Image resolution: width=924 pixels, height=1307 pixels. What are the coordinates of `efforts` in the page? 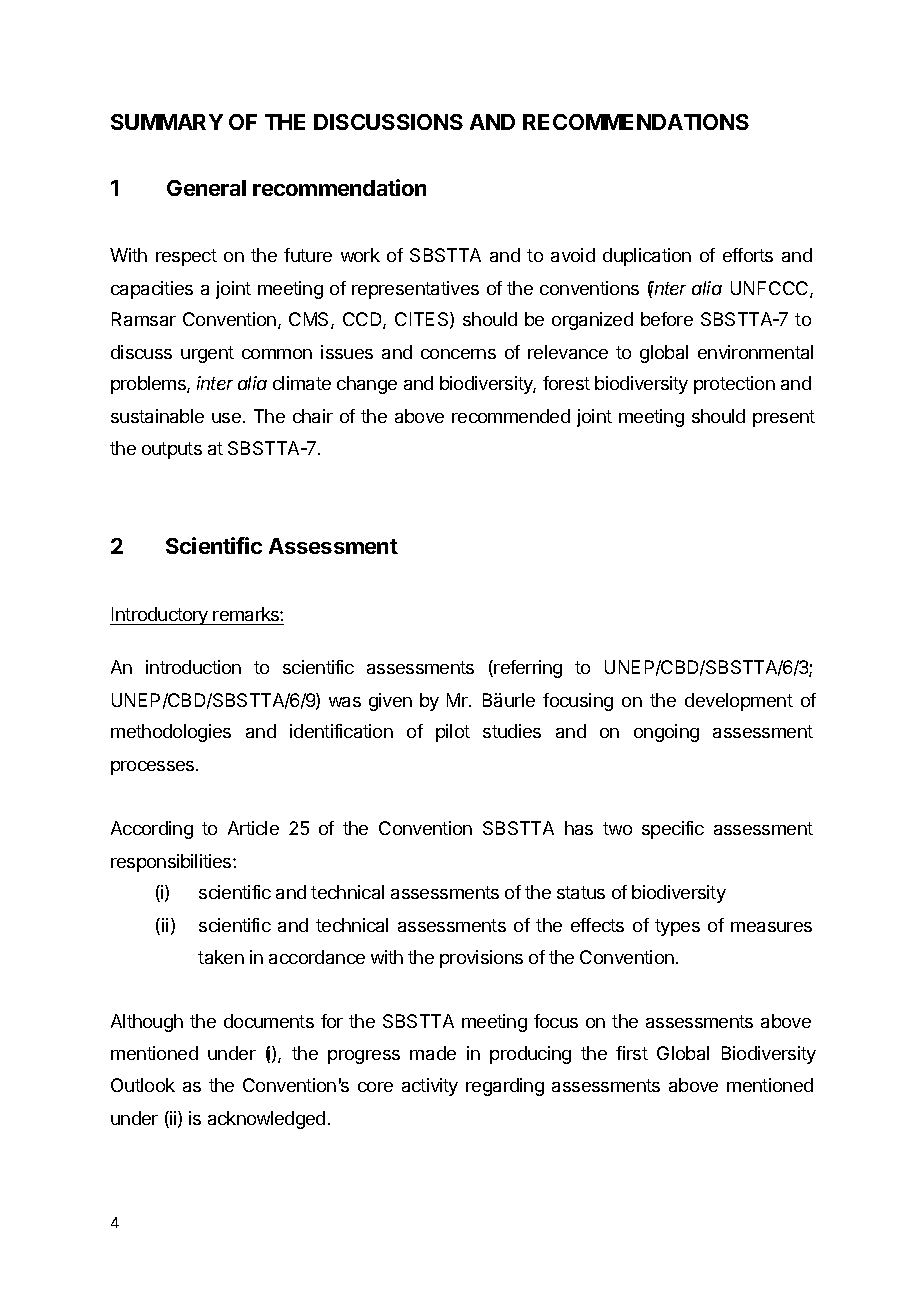 It's located at (748, 255).
